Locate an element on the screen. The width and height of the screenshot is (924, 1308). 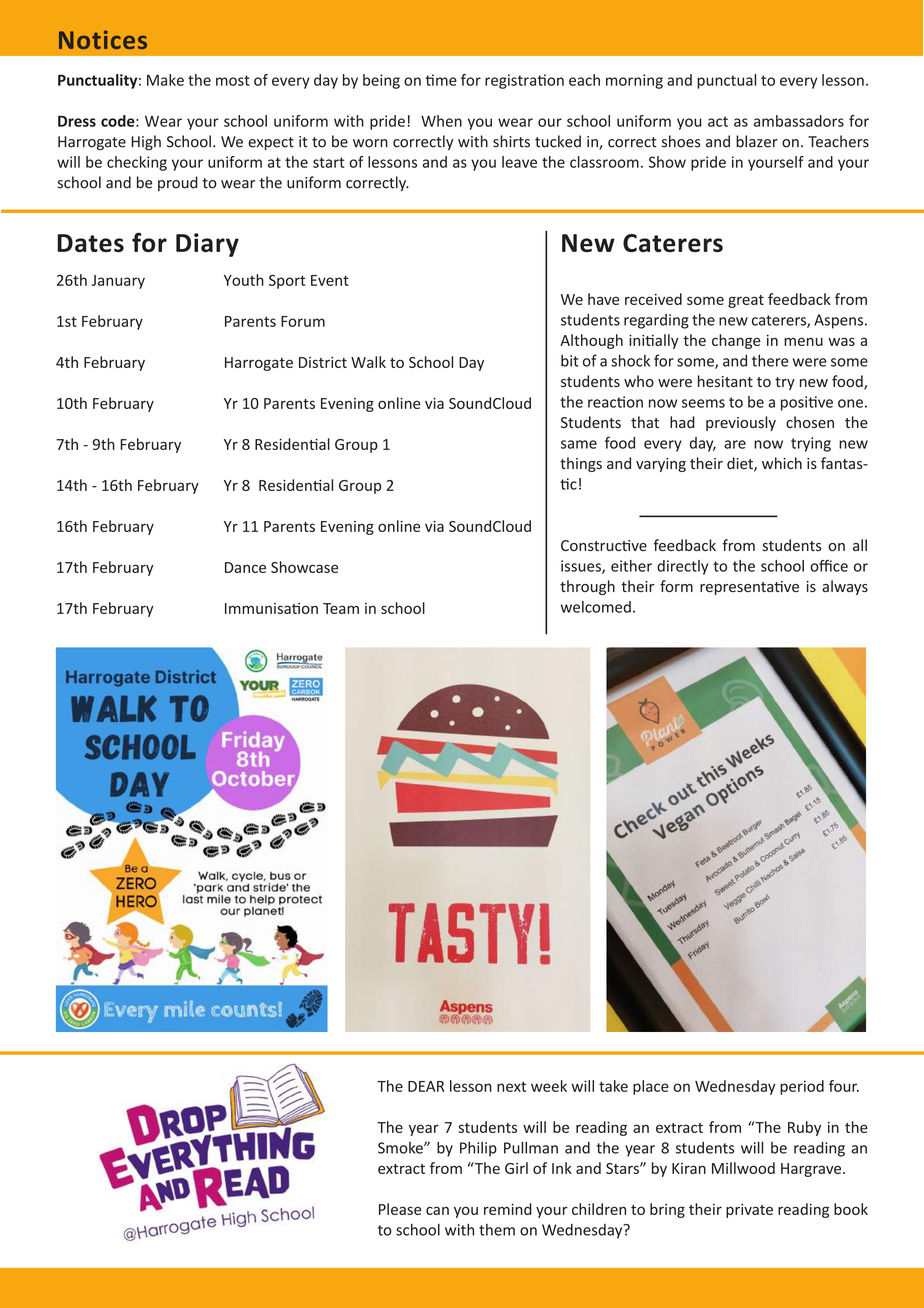
Immunisation is located at coordinates (271, 608).
